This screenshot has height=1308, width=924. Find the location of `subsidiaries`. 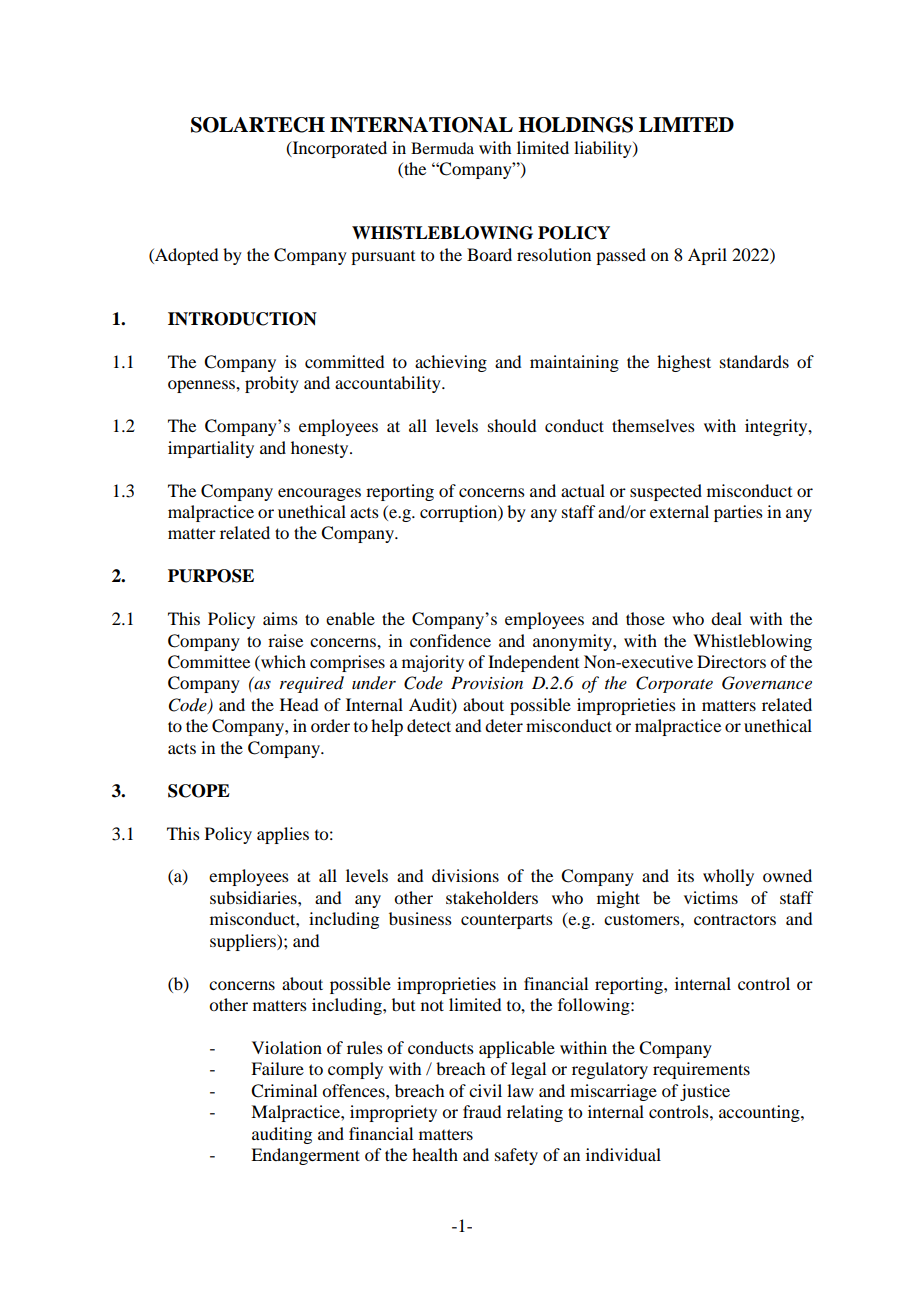

subsidiaries is located at coordinates (254, 897).
